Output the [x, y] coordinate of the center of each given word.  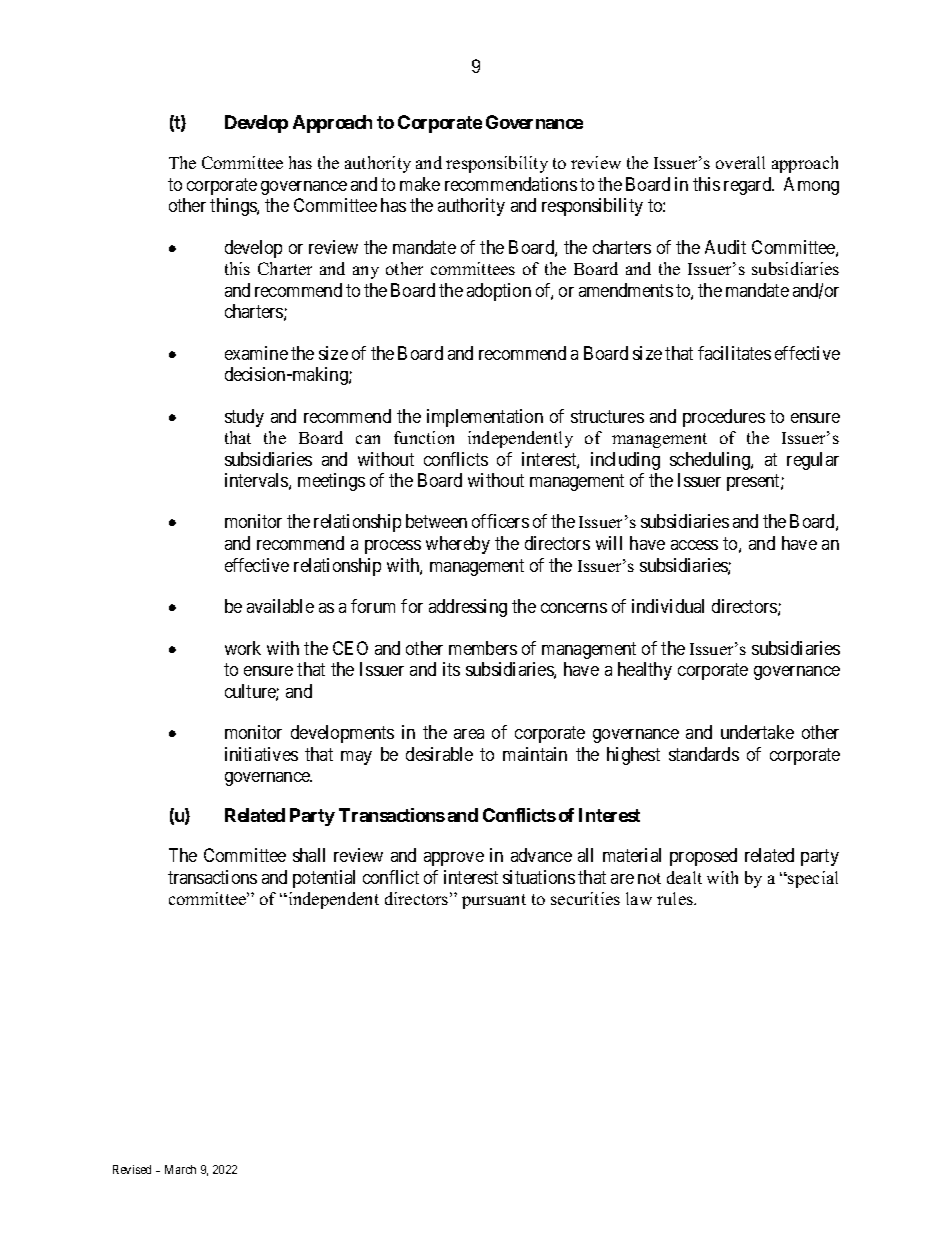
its [451, 669]
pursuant [494, 901]
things [234, 207]
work [243, 648]
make [420, 184]
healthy [645, 671]
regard [749, 186]
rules [676, 898]
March [180, 1169]
